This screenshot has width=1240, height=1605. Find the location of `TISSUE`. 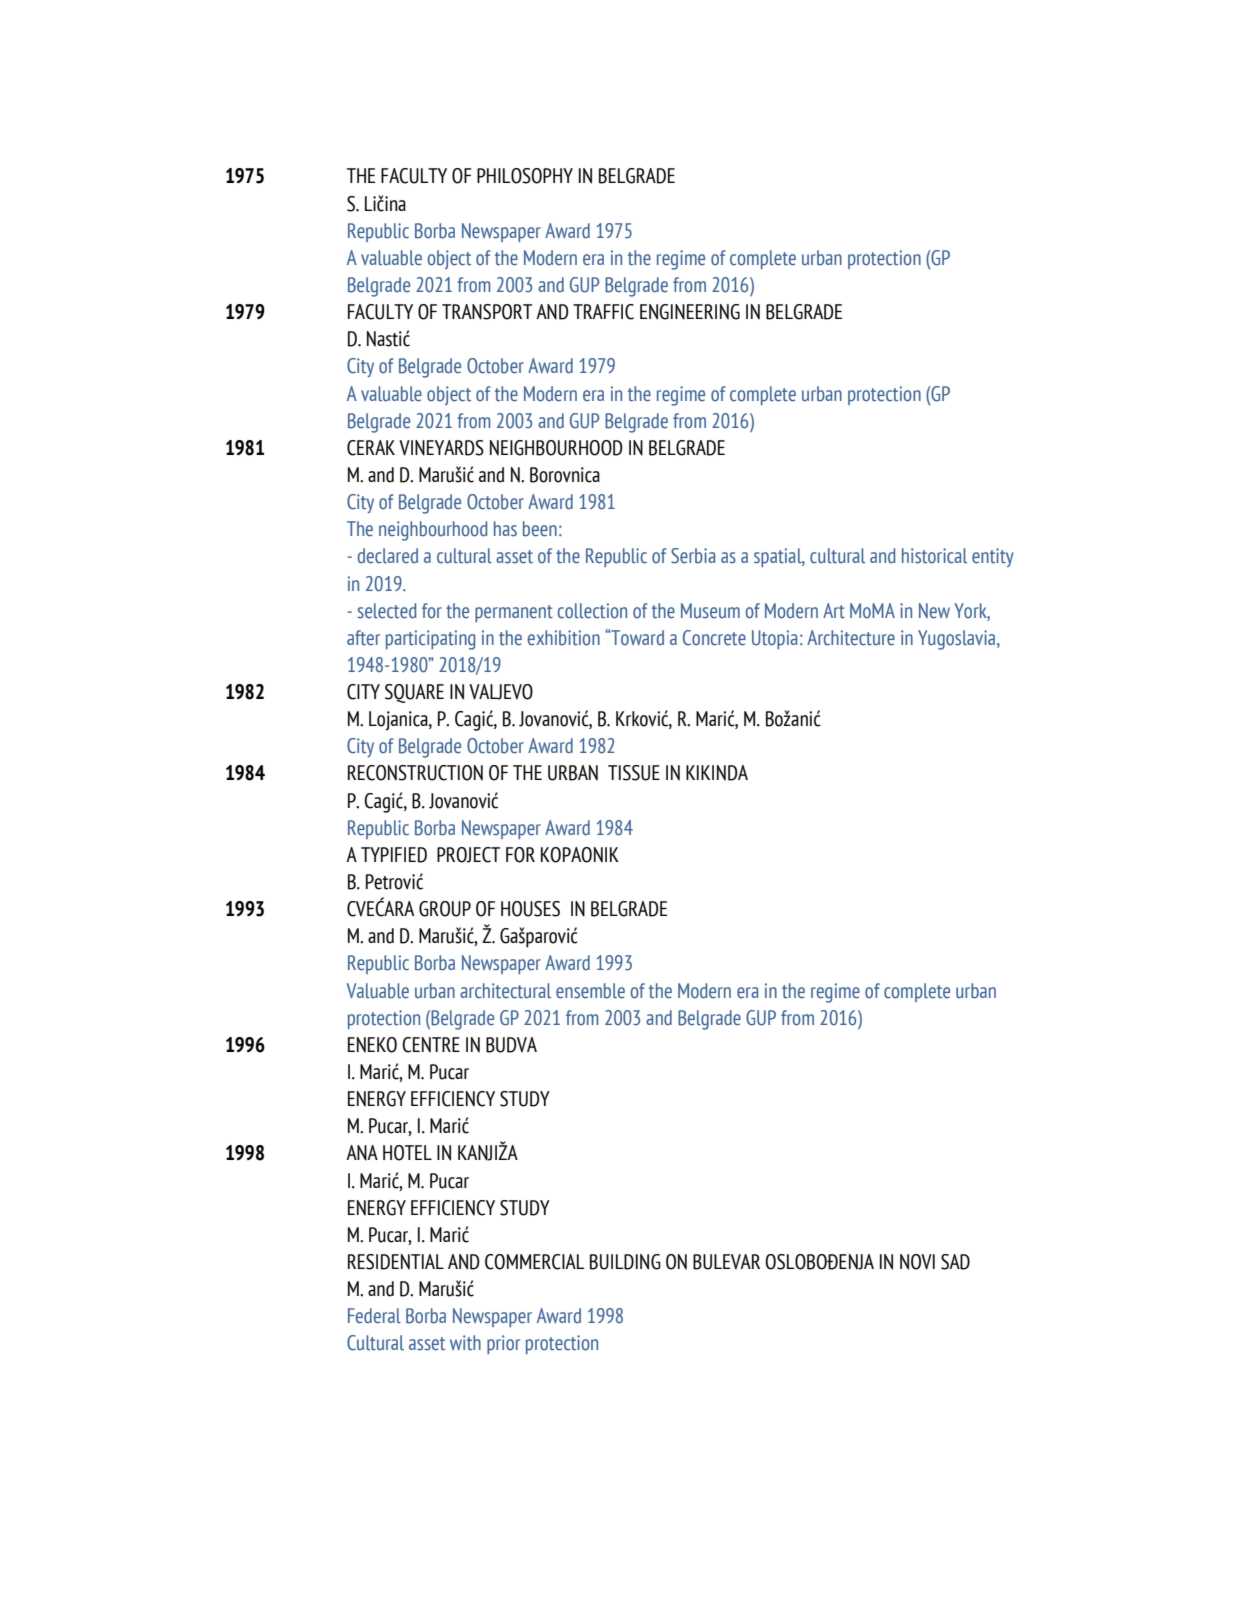

TISSUE is located at coordinates (634, 773).
